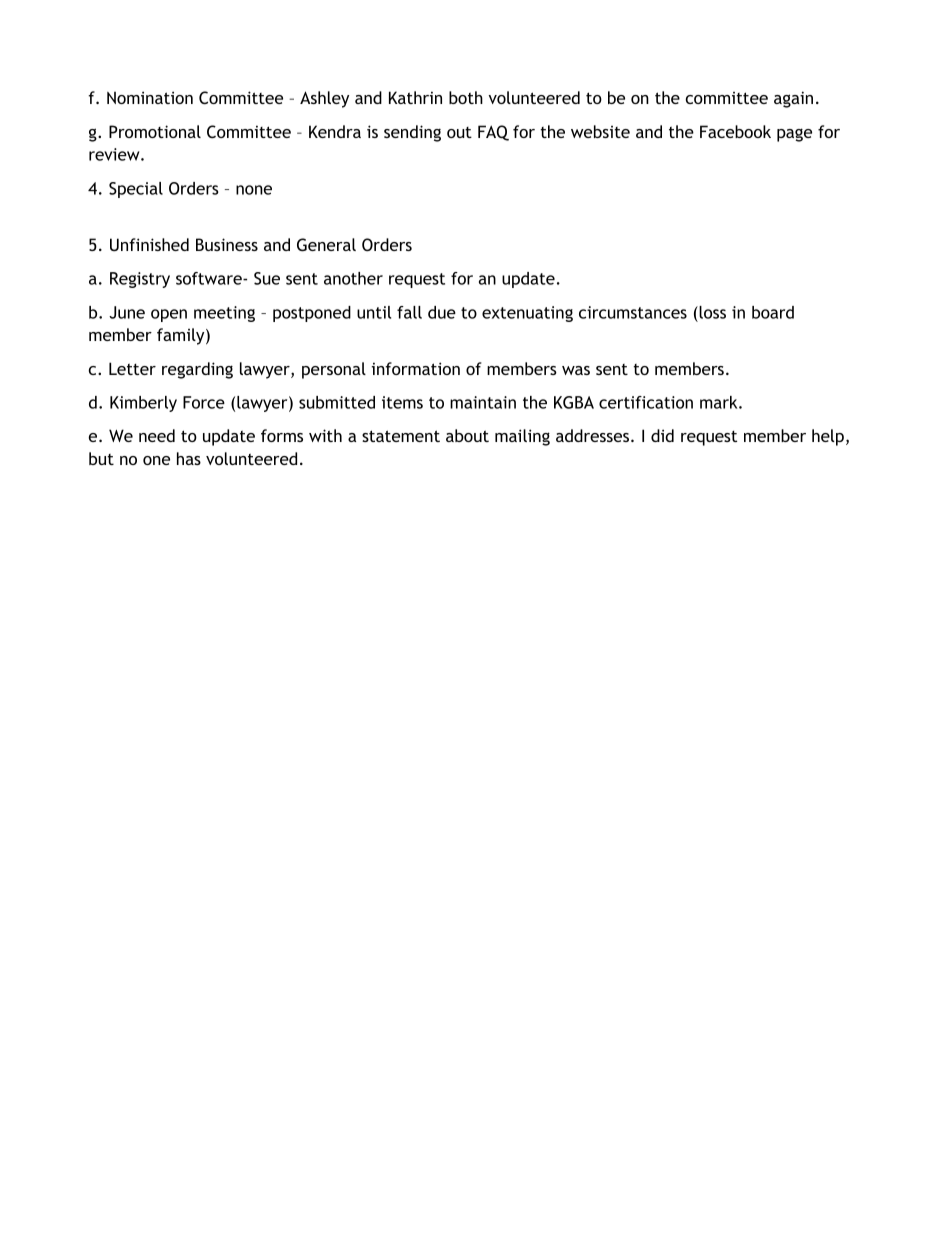 Image resolution: width=952 pixels, height=1233 pixels. Describe the element at coordinates (466, 97) in the screenshot. I see `both` at that location.
